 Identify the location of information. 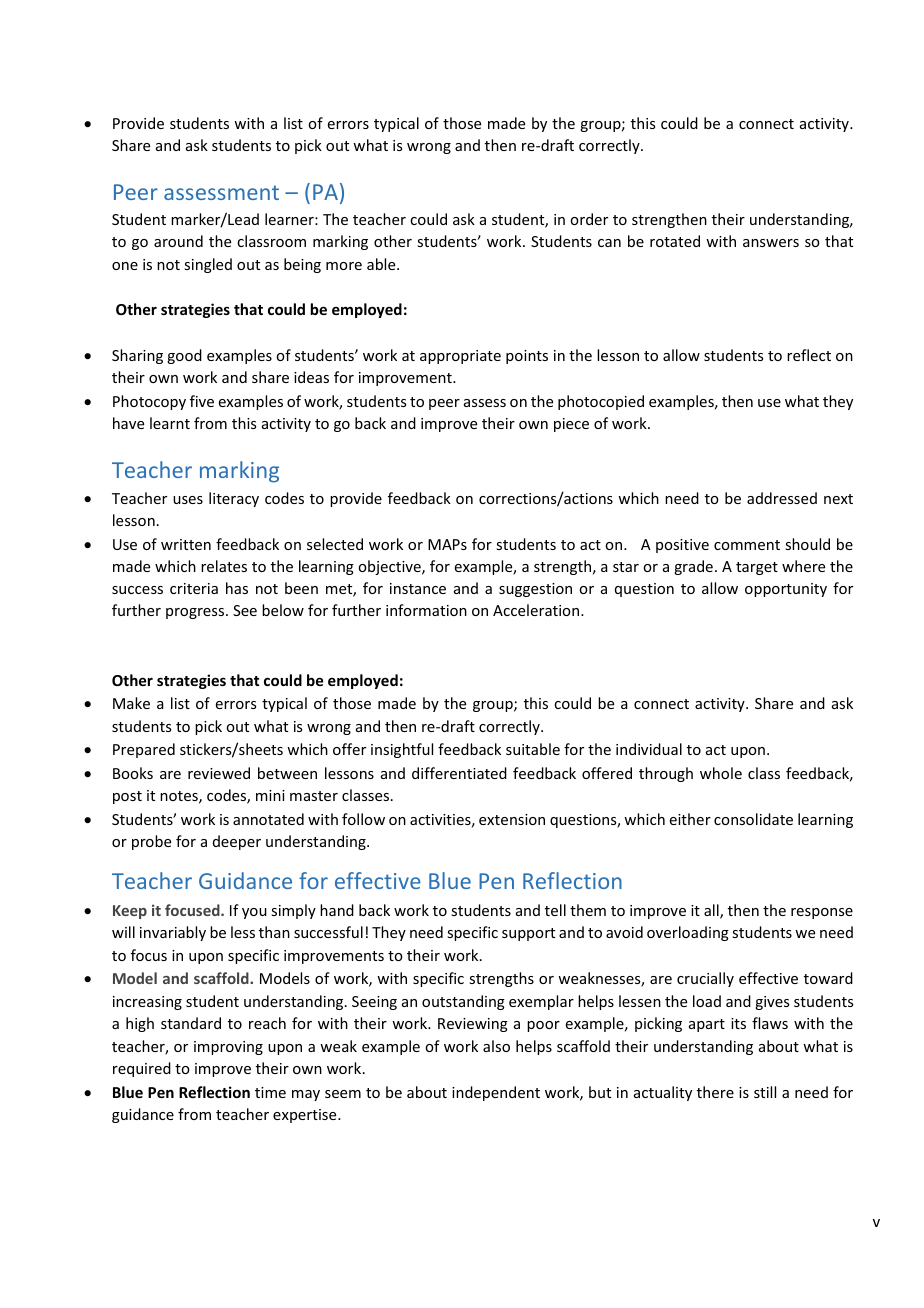
(426, 610).
